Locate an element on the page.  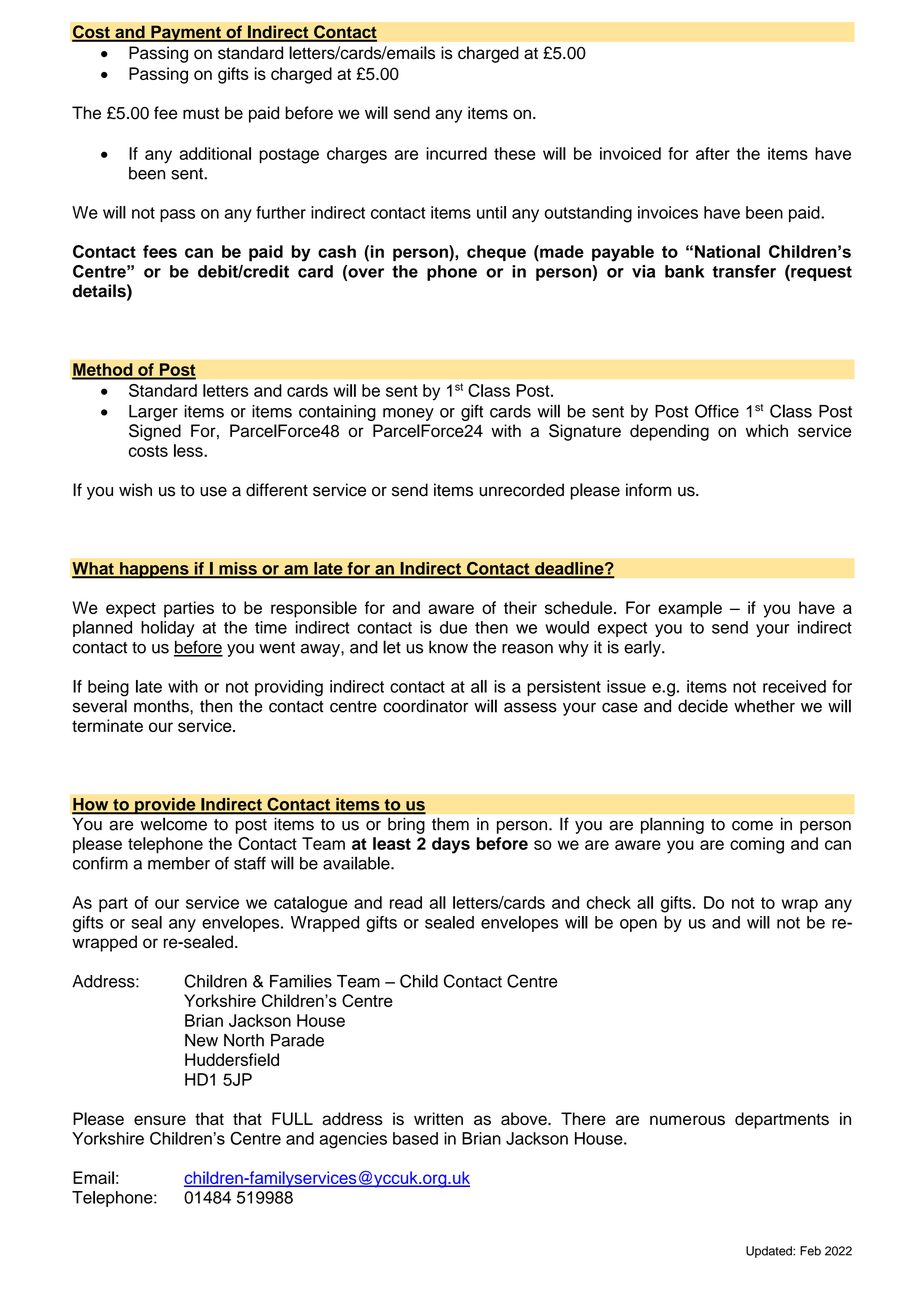
based is located at coordinates (415, 1138).
